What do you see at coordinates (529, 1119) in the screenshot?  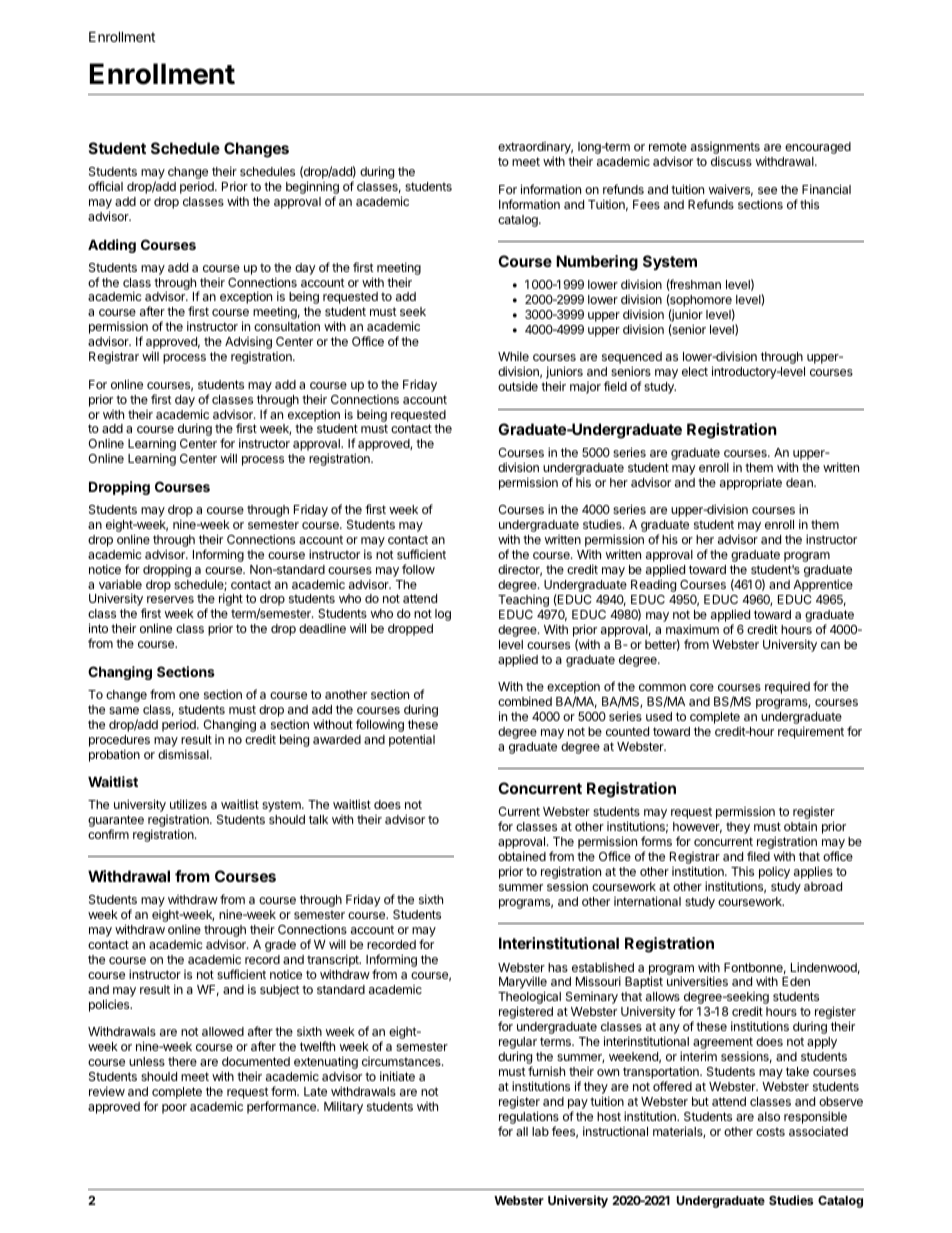 I see `regulations` at bounding box center [529, 1119].
